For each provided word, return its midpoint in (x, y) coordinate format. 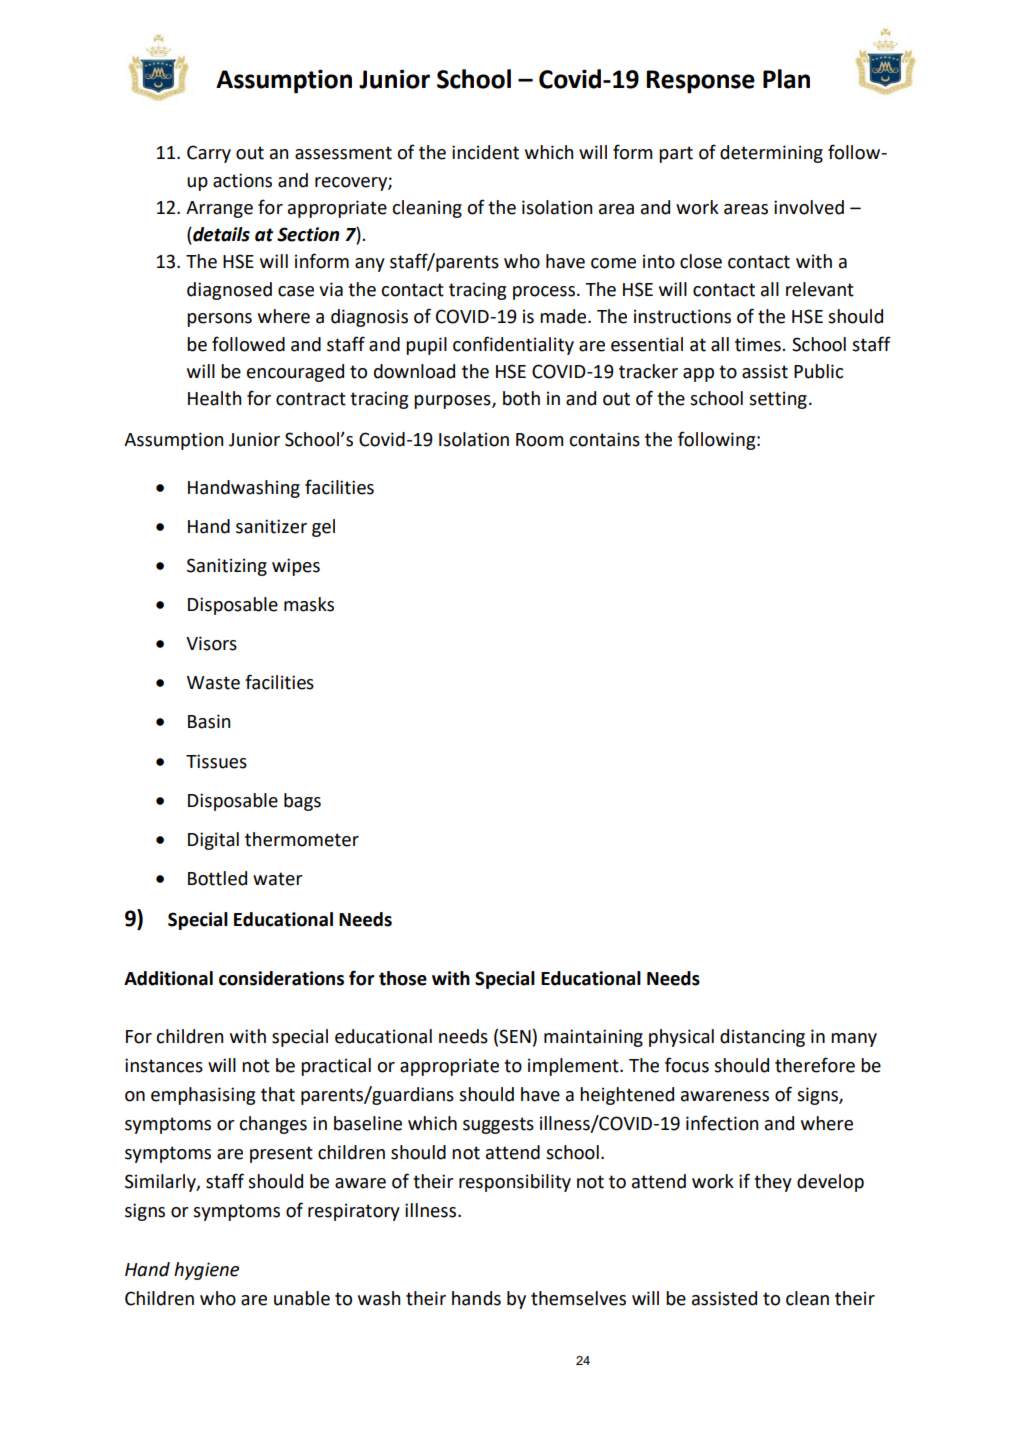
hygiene (206, 1271)
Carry (209, 154)
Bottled (217, 878)
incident (485, 152)
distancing (762, 1038)
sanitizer (271, 526)
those (403, 978)
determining (771, 154)
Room (539, 440)
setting (778, 400)
